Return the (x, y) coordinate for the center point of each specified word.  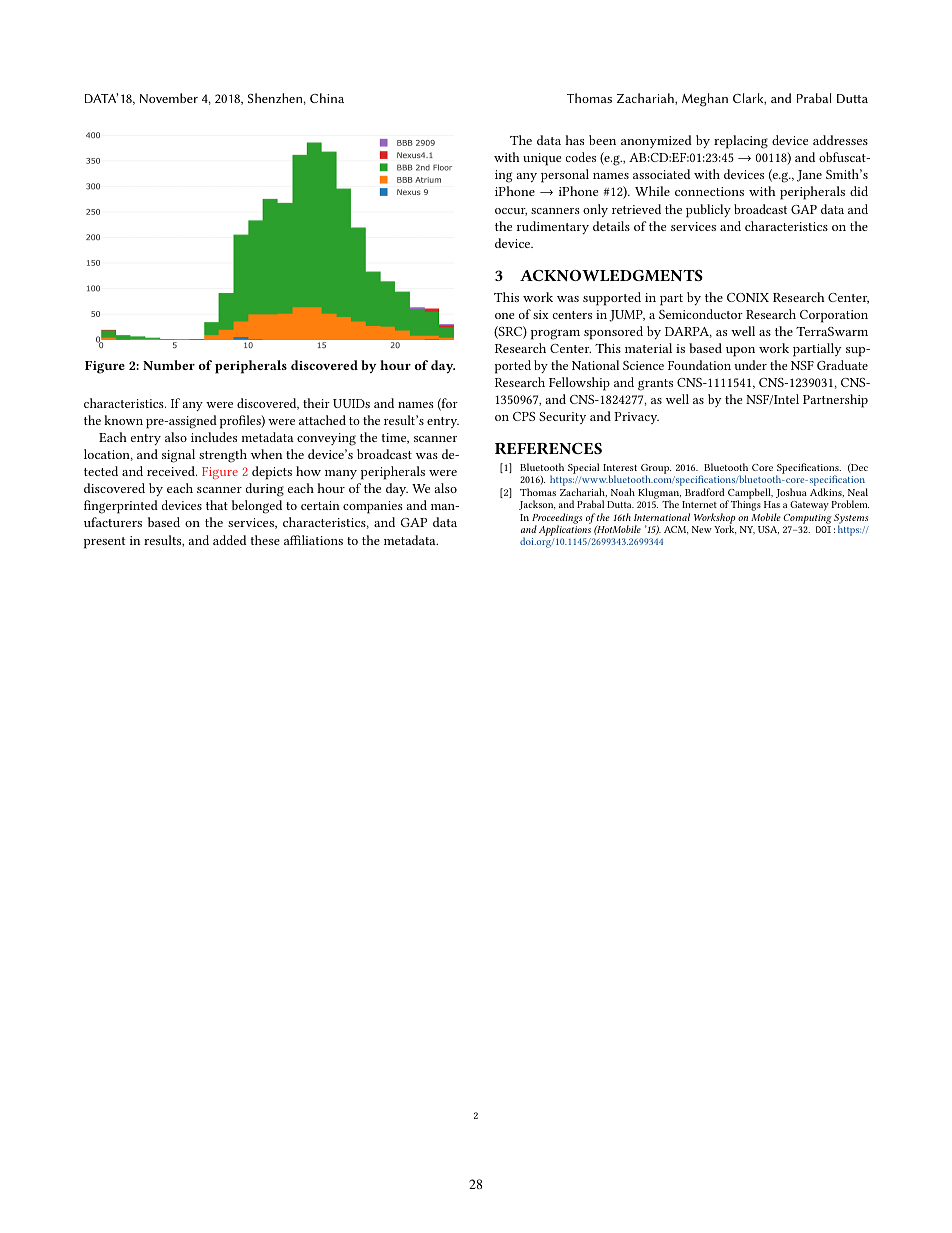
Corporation (834, 316)
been (602, 140)
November (169, 98)
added (230, 540)
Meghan (705, 100)
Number (169, 365)
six (541, 314)
